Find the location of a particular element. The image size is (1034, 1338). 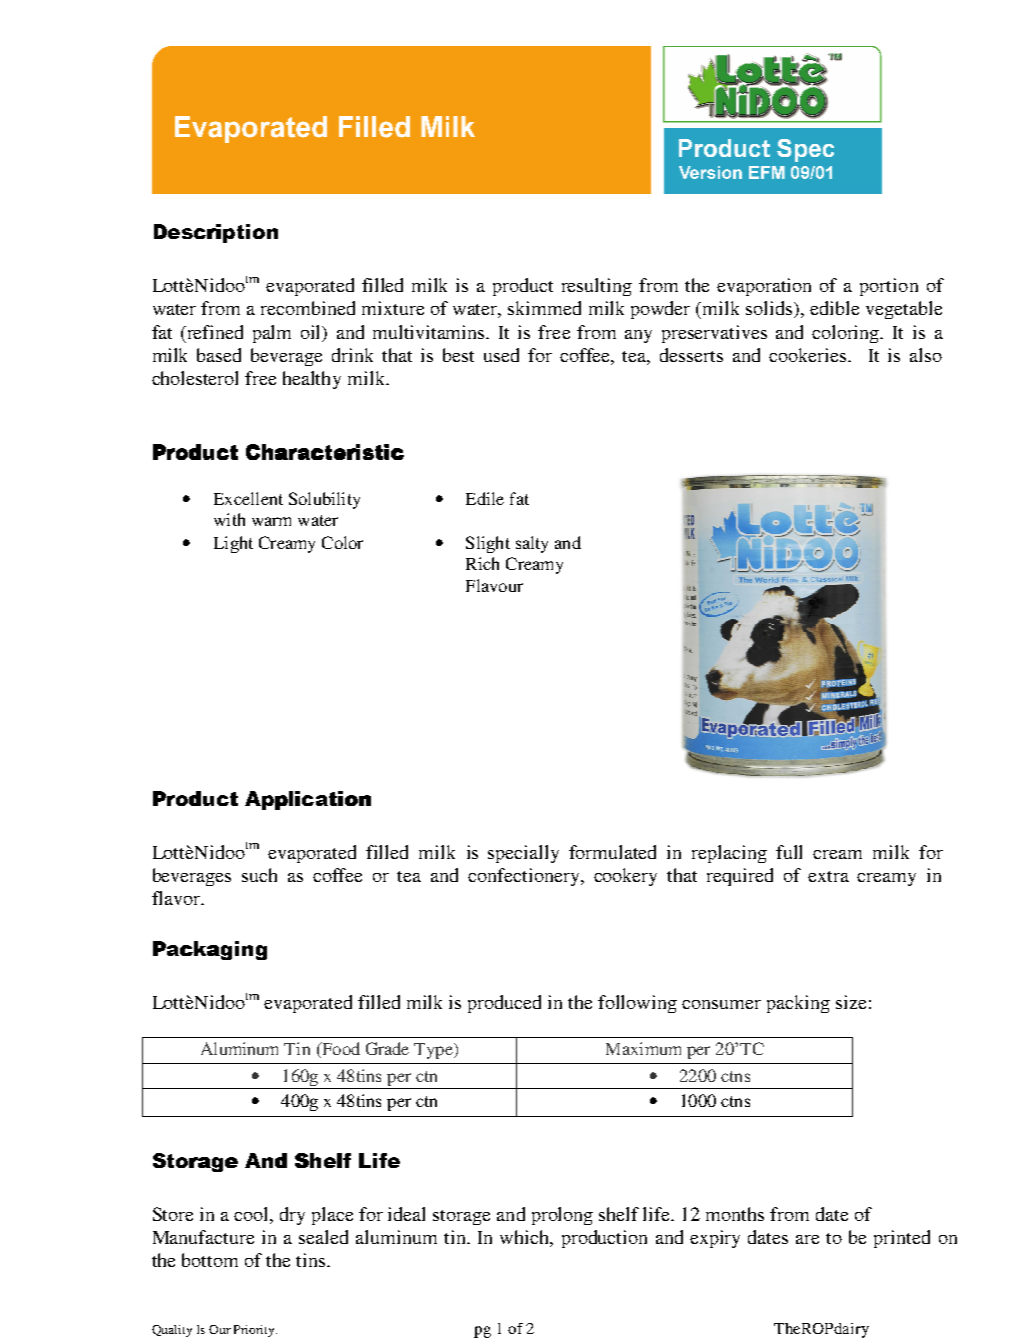

salty is located at coordinates (532, 544).
